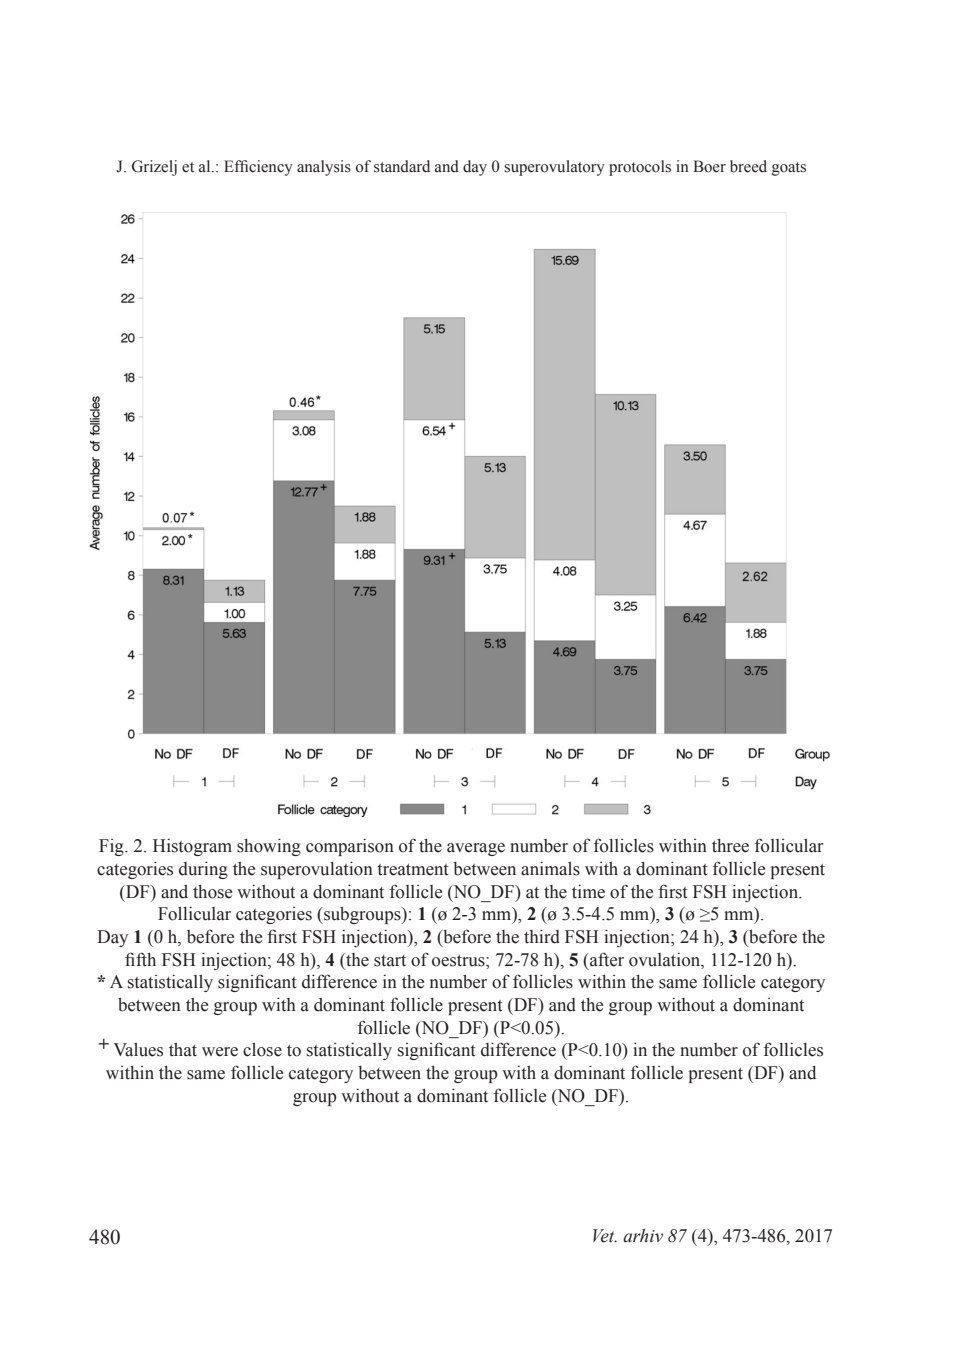 The width and height of the screenshot is (964, 1369). Describe the element at coordinates (605, 1236) in the screenshot. I see `Vet` at that location.
